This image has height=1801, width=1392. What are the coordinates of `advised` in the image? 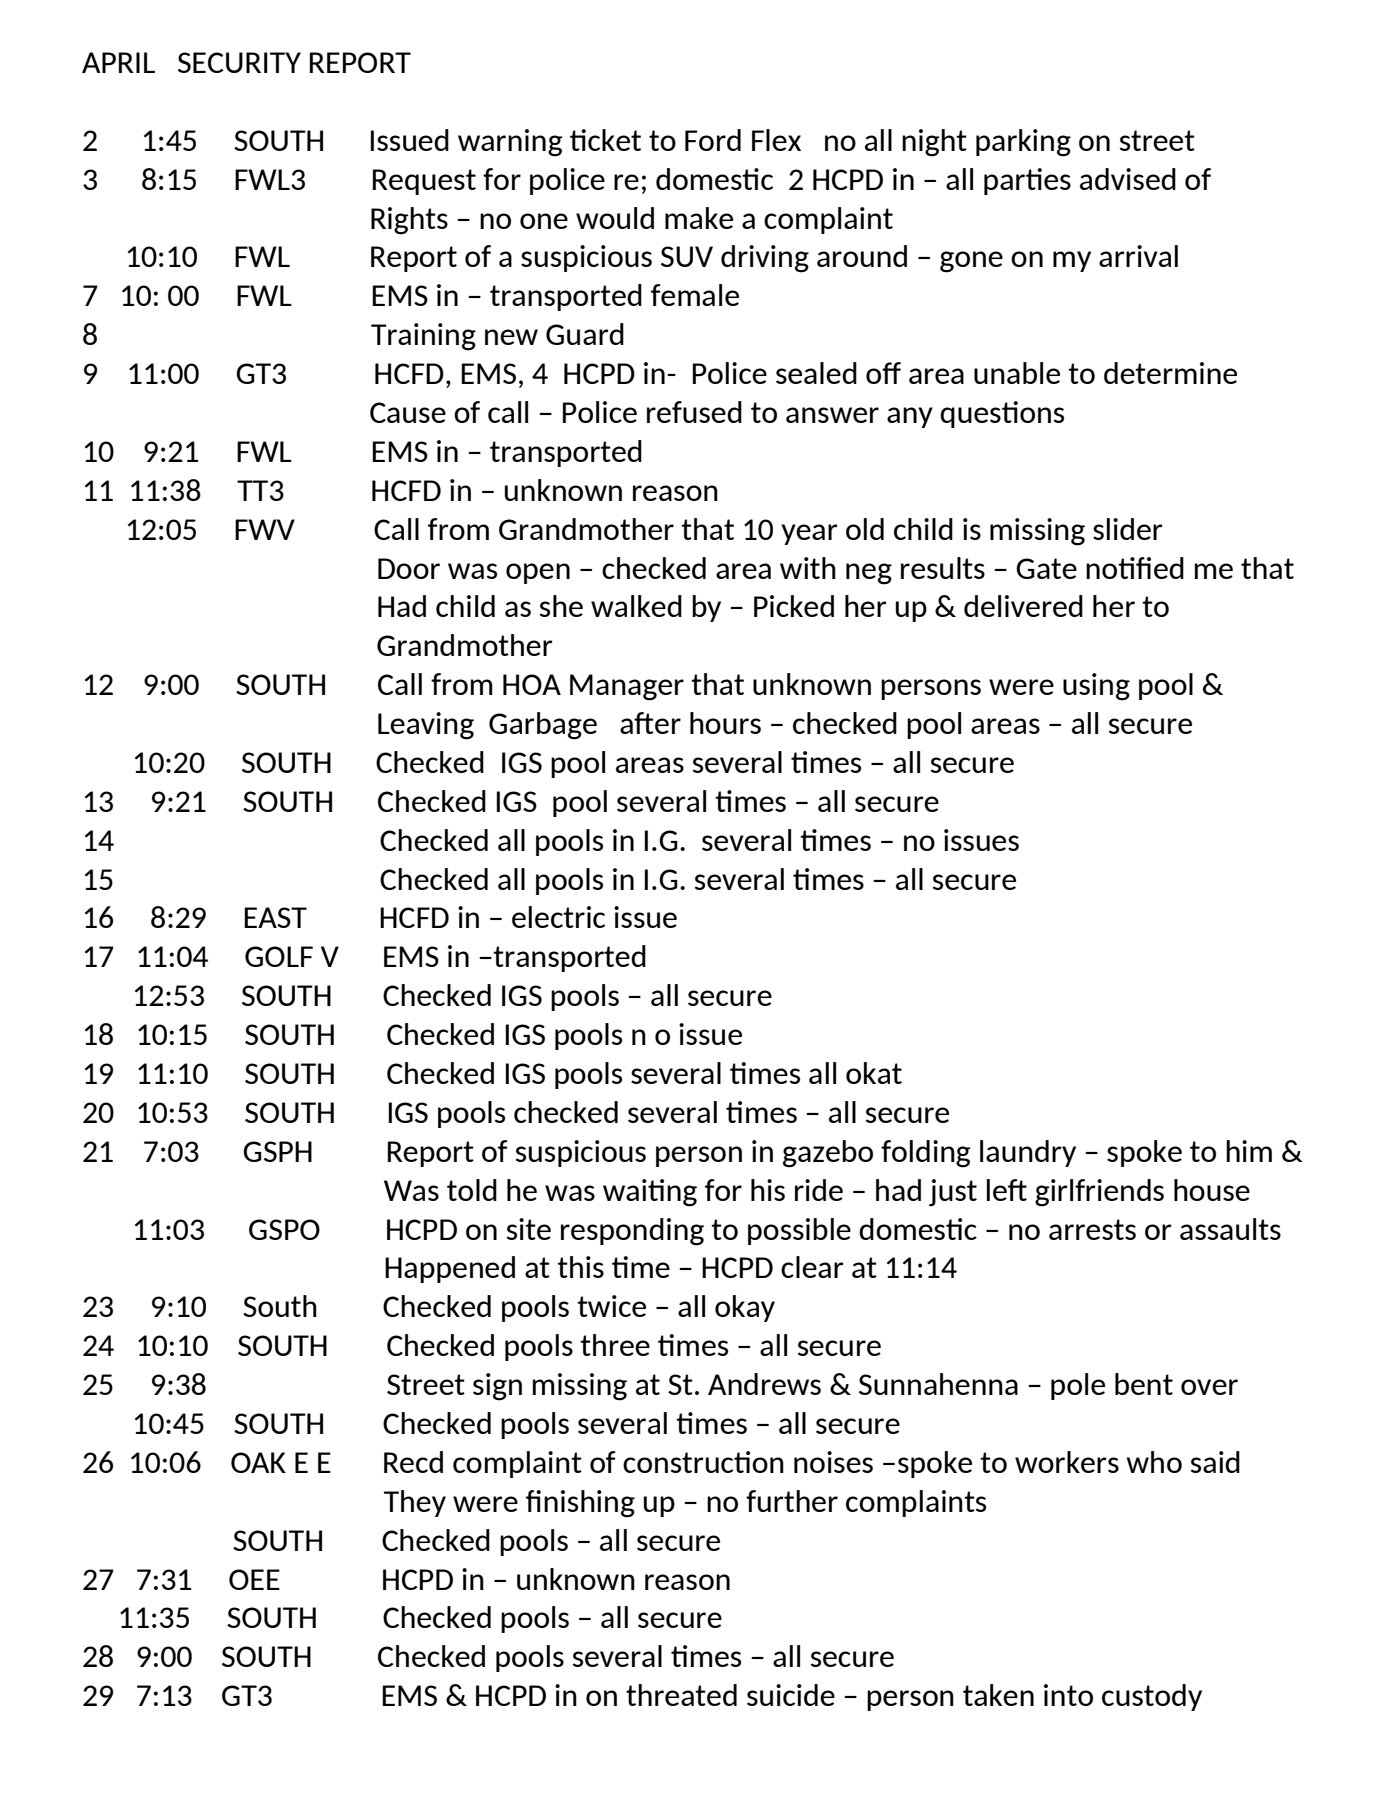 It's located at (1128, 179).
